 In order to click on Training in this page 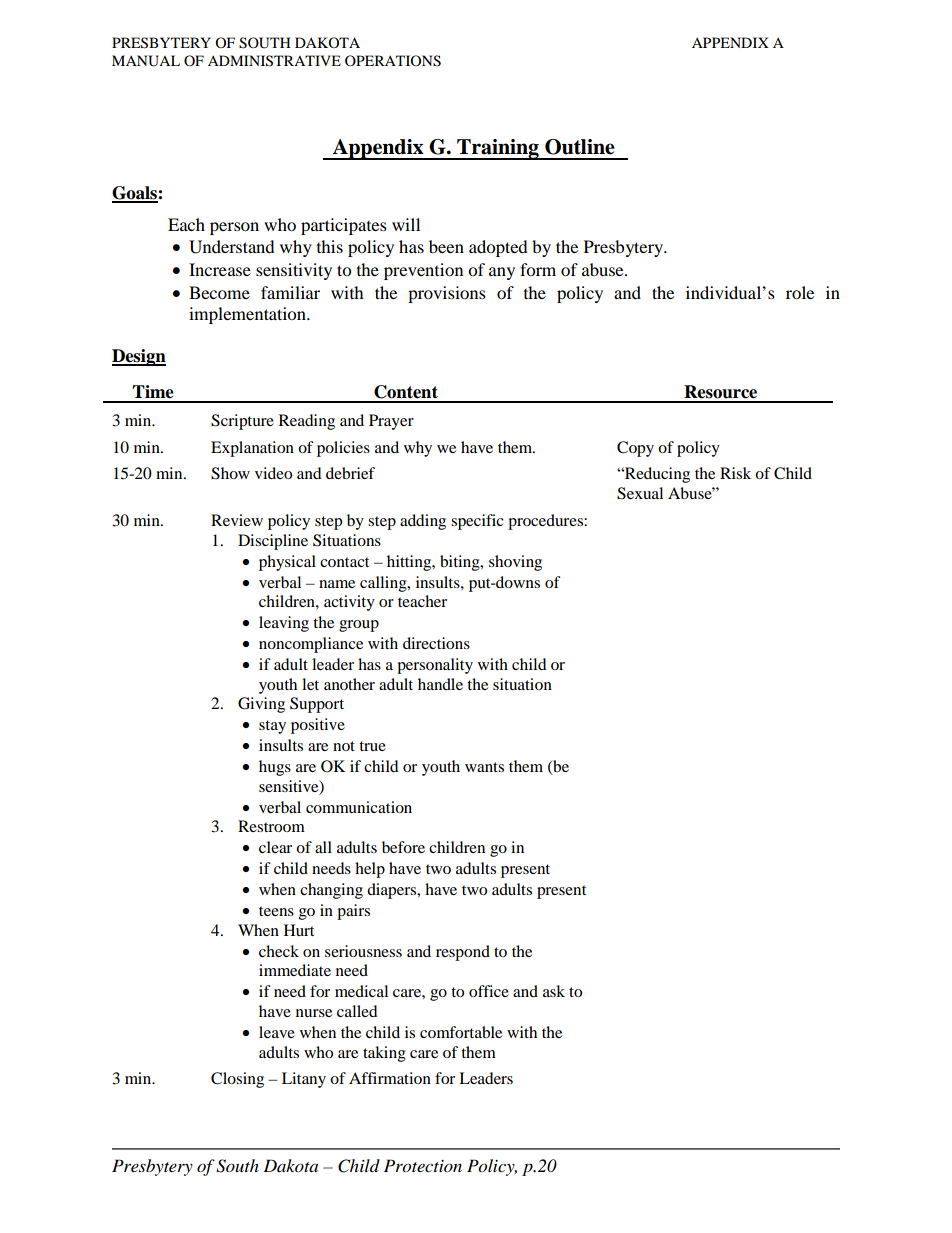, I will do `click(498, 149)`.
